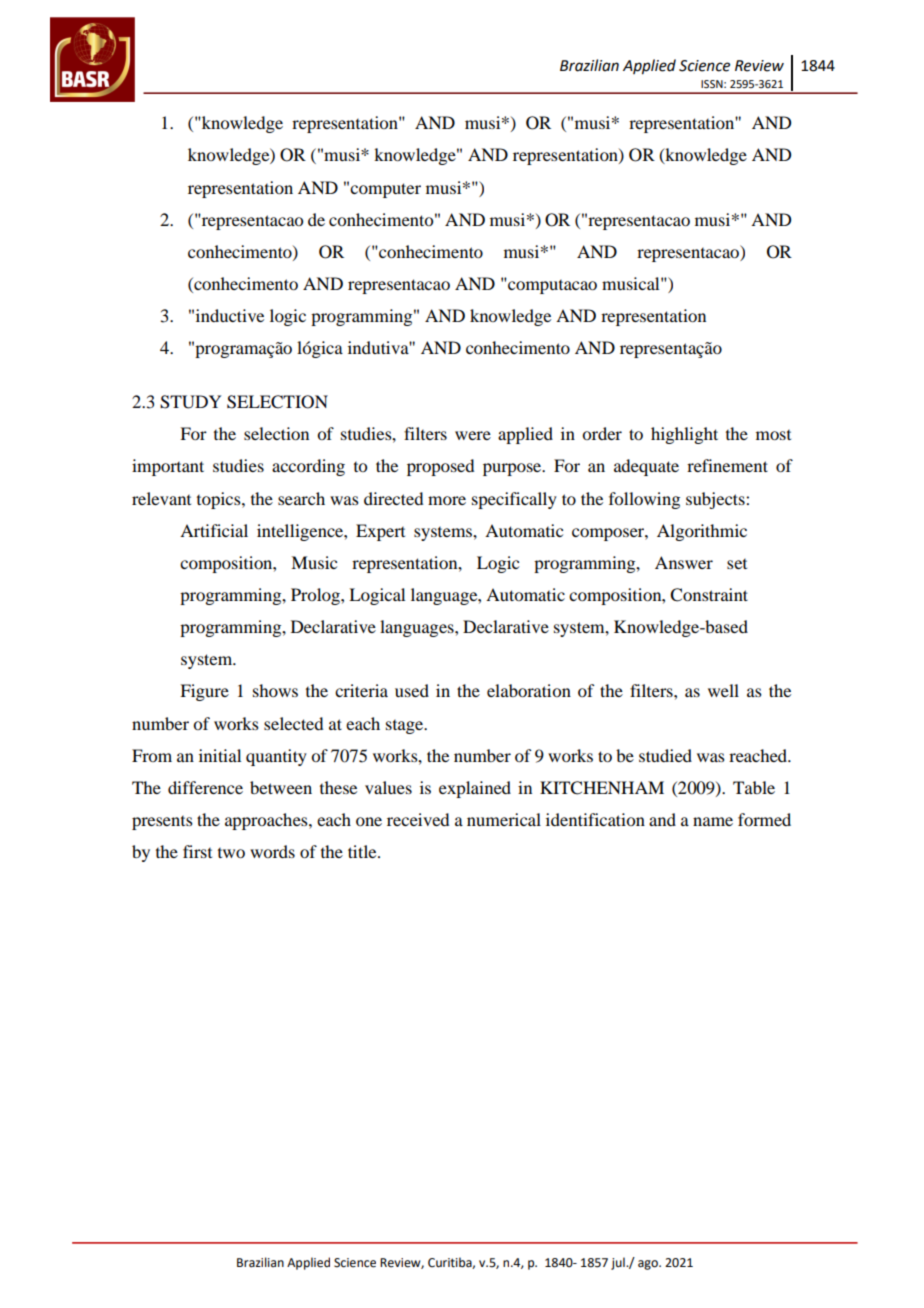 This screenshot has width=924, height=1308. Describe the element at coordinates (649, 1265) in the screenshot. I see `ago` at that location.
